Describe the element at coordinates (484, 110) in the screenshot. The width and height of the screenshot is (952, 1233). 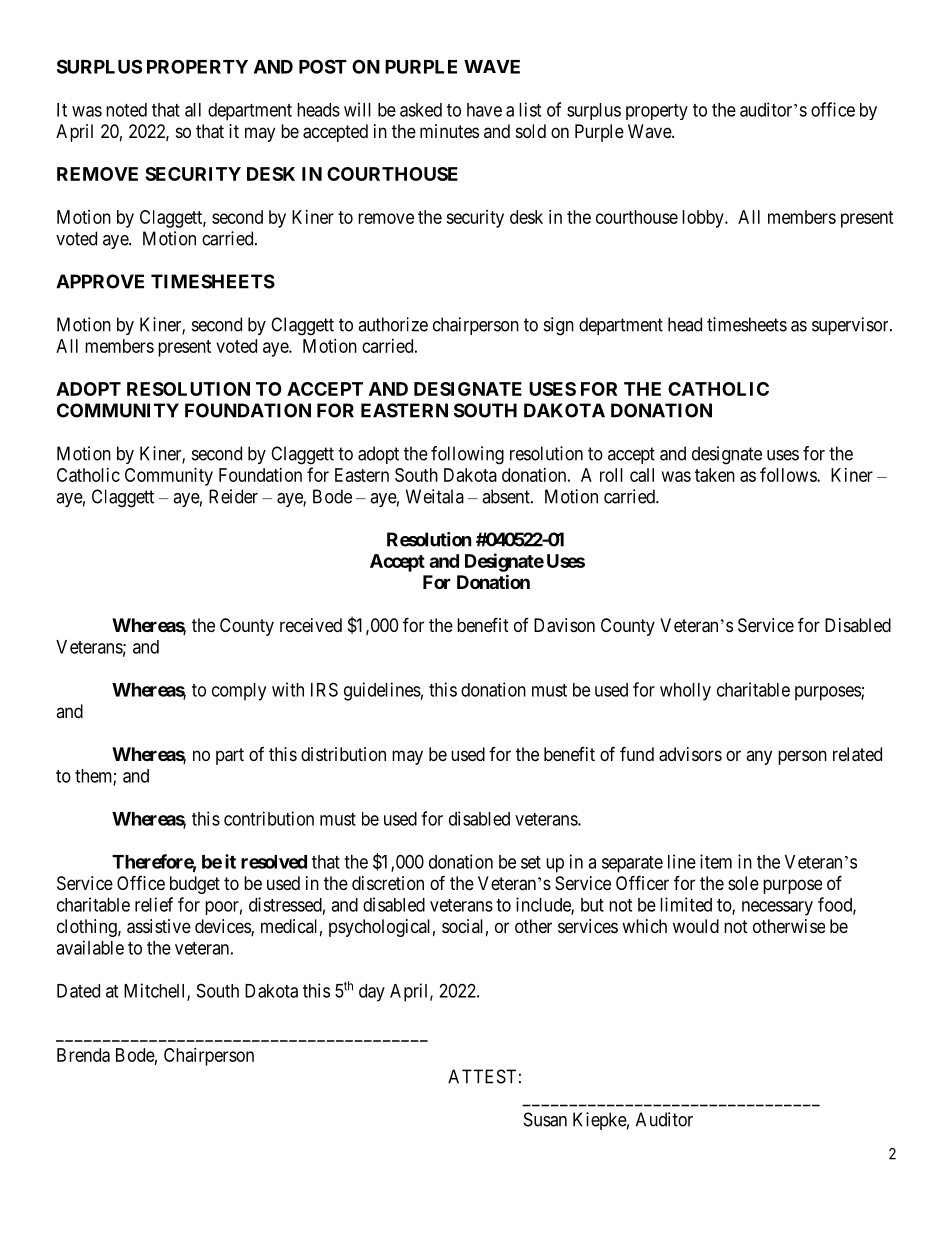
I see `have` at that location.
